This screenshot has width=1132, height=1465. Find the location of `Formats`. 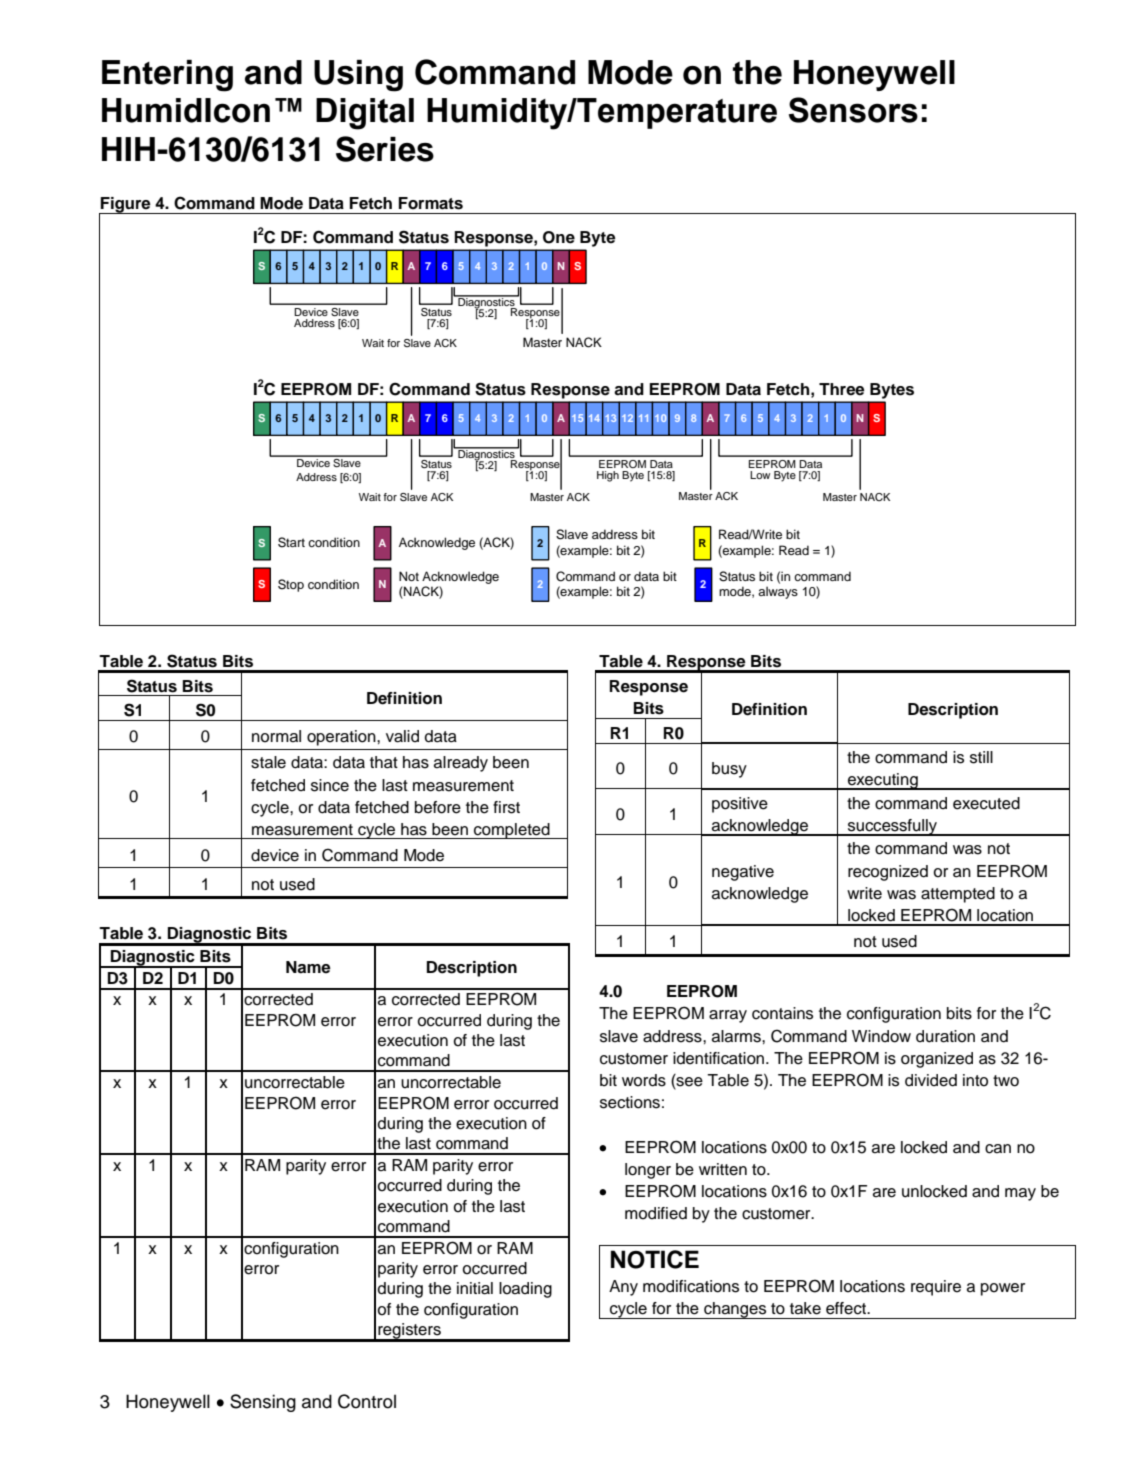

Formats is located at coordinates (431, 203).
